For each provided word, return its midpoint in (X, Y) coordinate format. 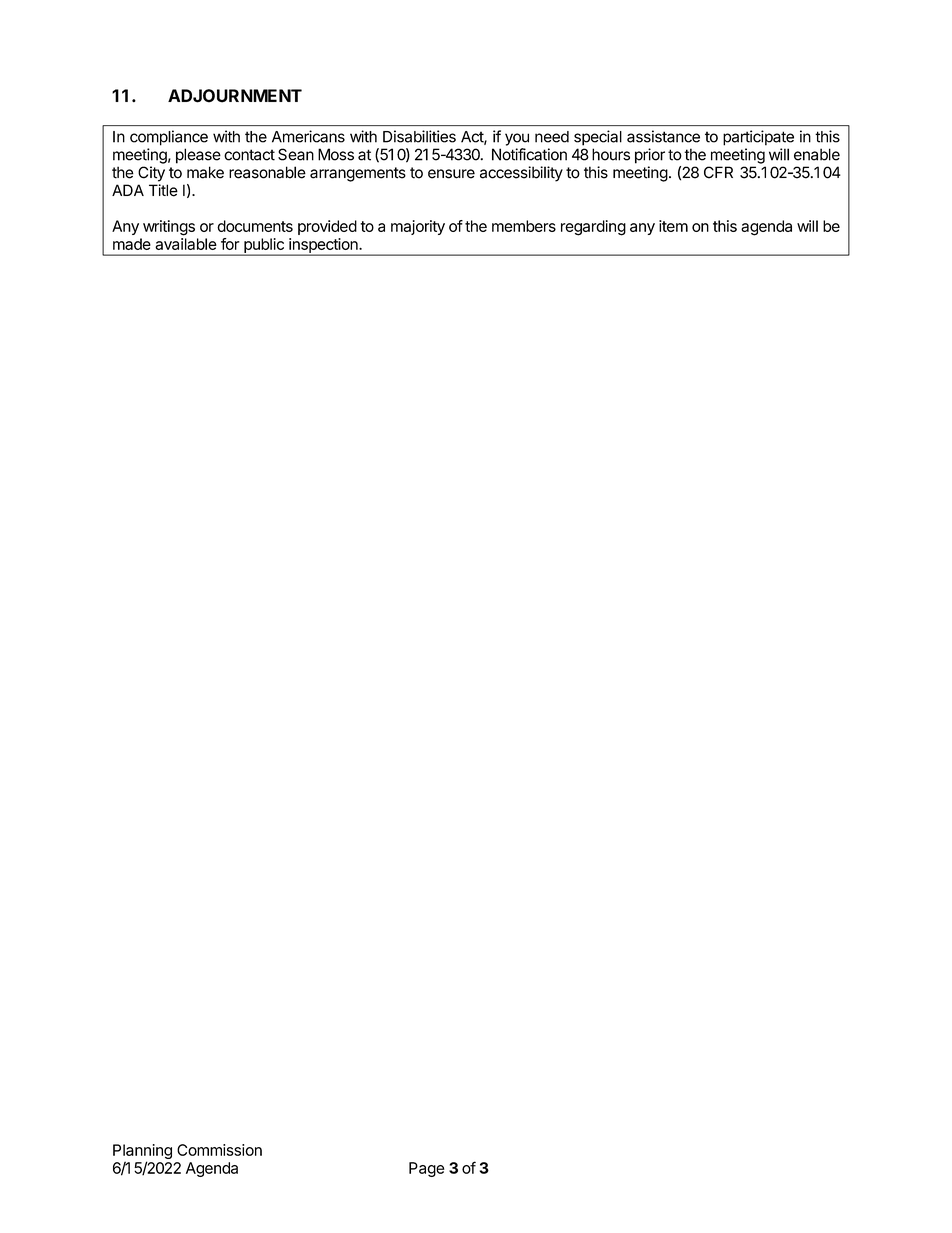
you (517, 139)
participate (758, 138)
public (264, 246)
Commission (219, 1150)
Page (427, 1169)
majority (418, 227)
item (673, 226)
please (198, 156)
